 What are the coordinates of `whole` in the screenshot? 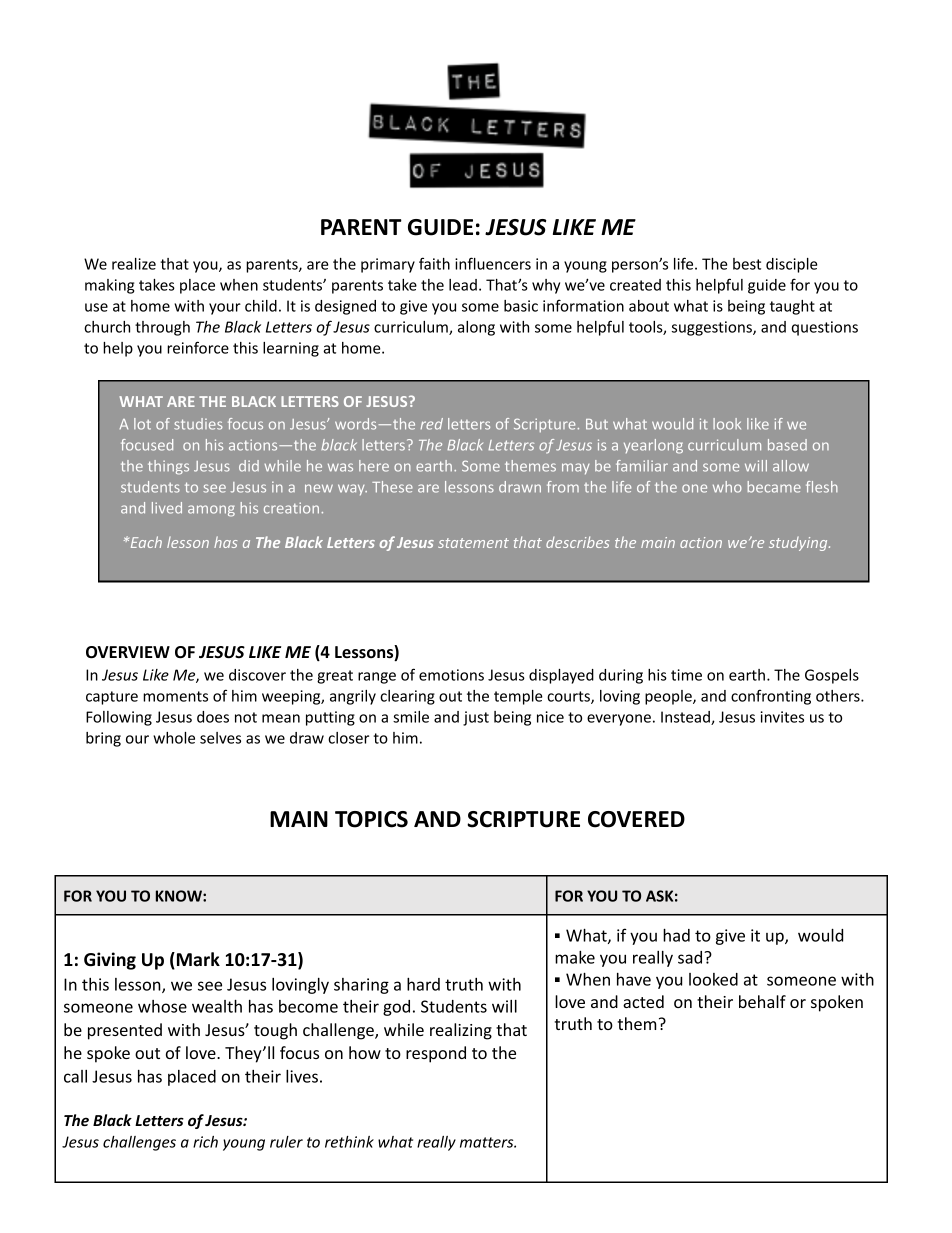 It's located at (174, 738).
